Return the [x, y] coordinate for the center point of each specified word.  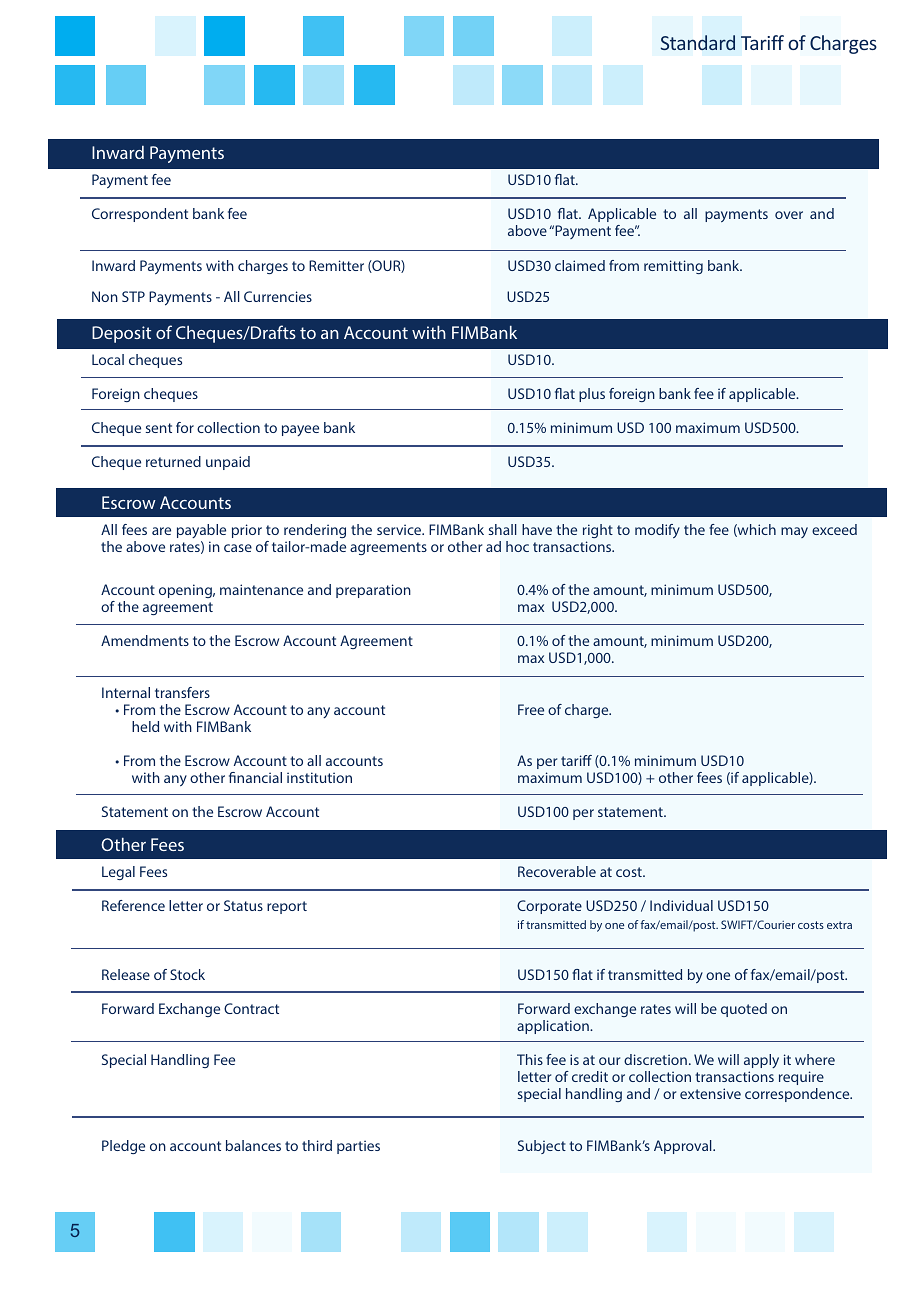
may [794, 532]
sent [159, 428]
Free [531, 709]
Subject [542, 1147]
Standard [698, 42]
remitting [673, 267]
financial [255, 777]
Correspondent [140, 215]
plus [592, 395]
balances [253, 1145]
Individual [681, 905]
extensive [710, 1093]
